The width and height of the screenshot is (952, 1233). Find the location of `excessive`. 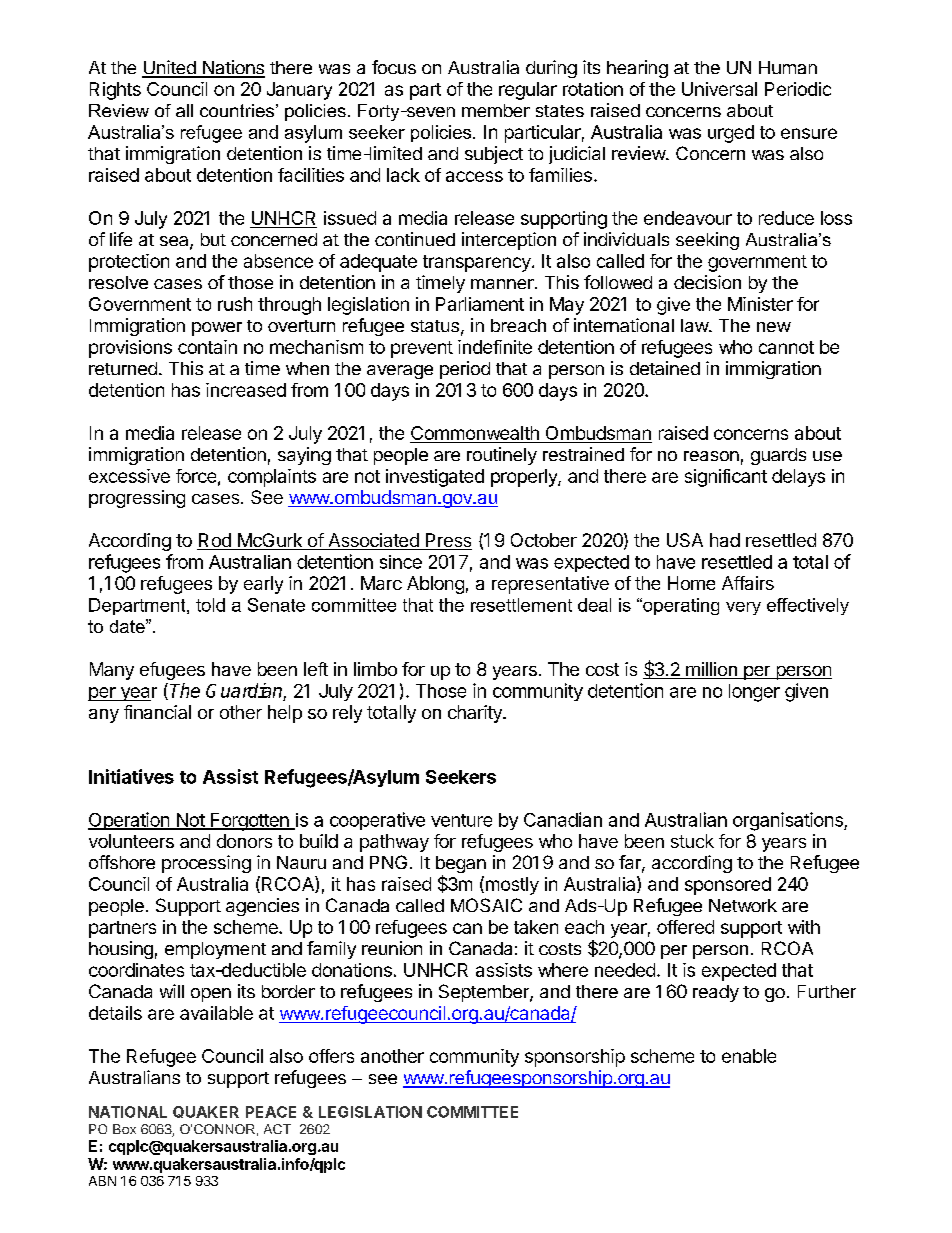

excessive is located at coordinates (129, 476).
